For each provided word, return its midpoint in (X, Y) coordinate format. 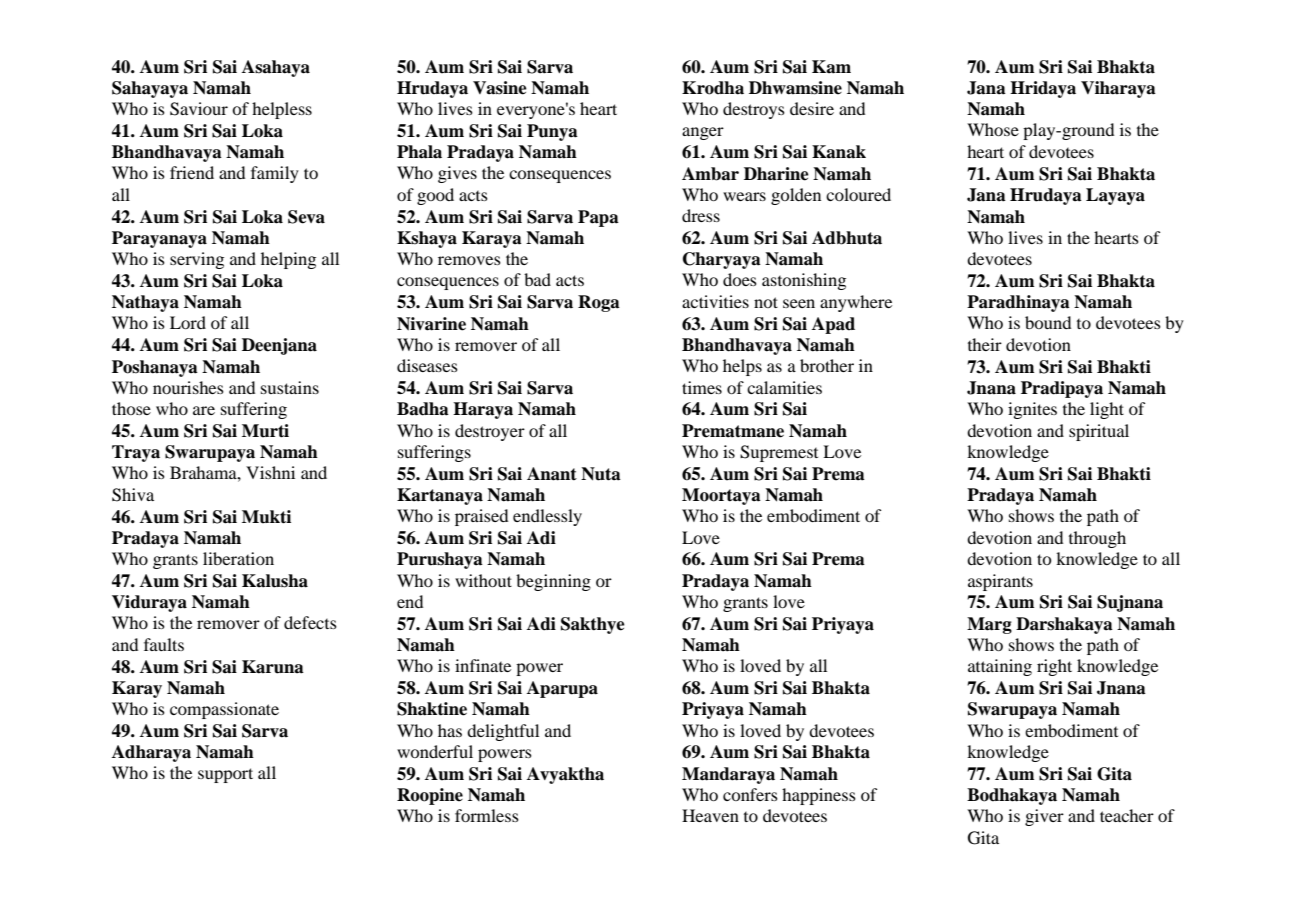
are (204, 410)
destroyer (490, 432)
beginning (553, 582)
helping (288, 260)
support (225, 775)
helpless (282, 110)
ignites (1032, 410)
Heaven (710, 815)
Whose (993, 129)
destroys (754, 110)
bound (1048, 322)
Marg (989, 625)
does (740, 279)
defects (310, 622)
